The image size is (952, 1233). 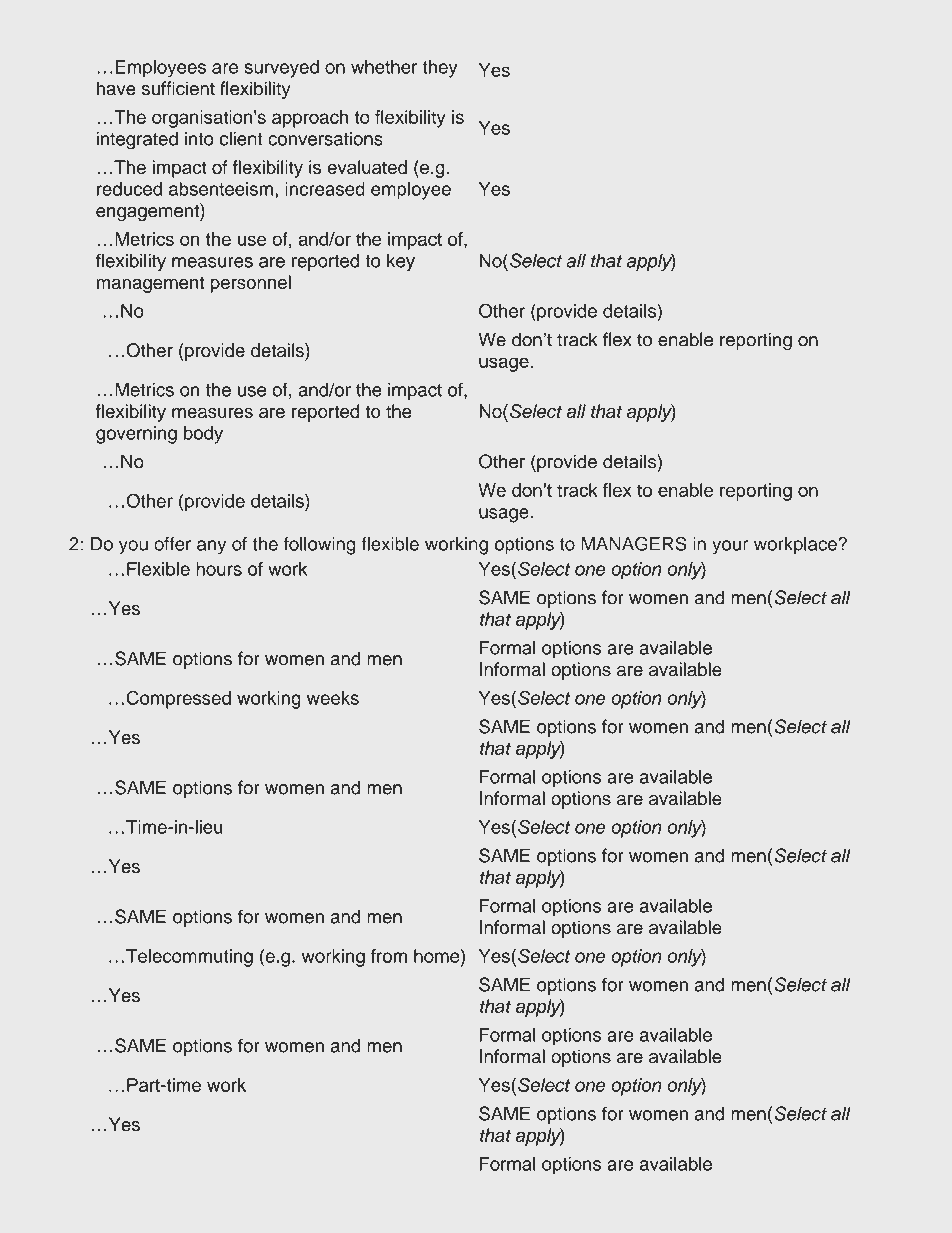 What do you see at coordinates (178, 88) in the document?
I see `sufficient` at bounding box center [178, 88].
